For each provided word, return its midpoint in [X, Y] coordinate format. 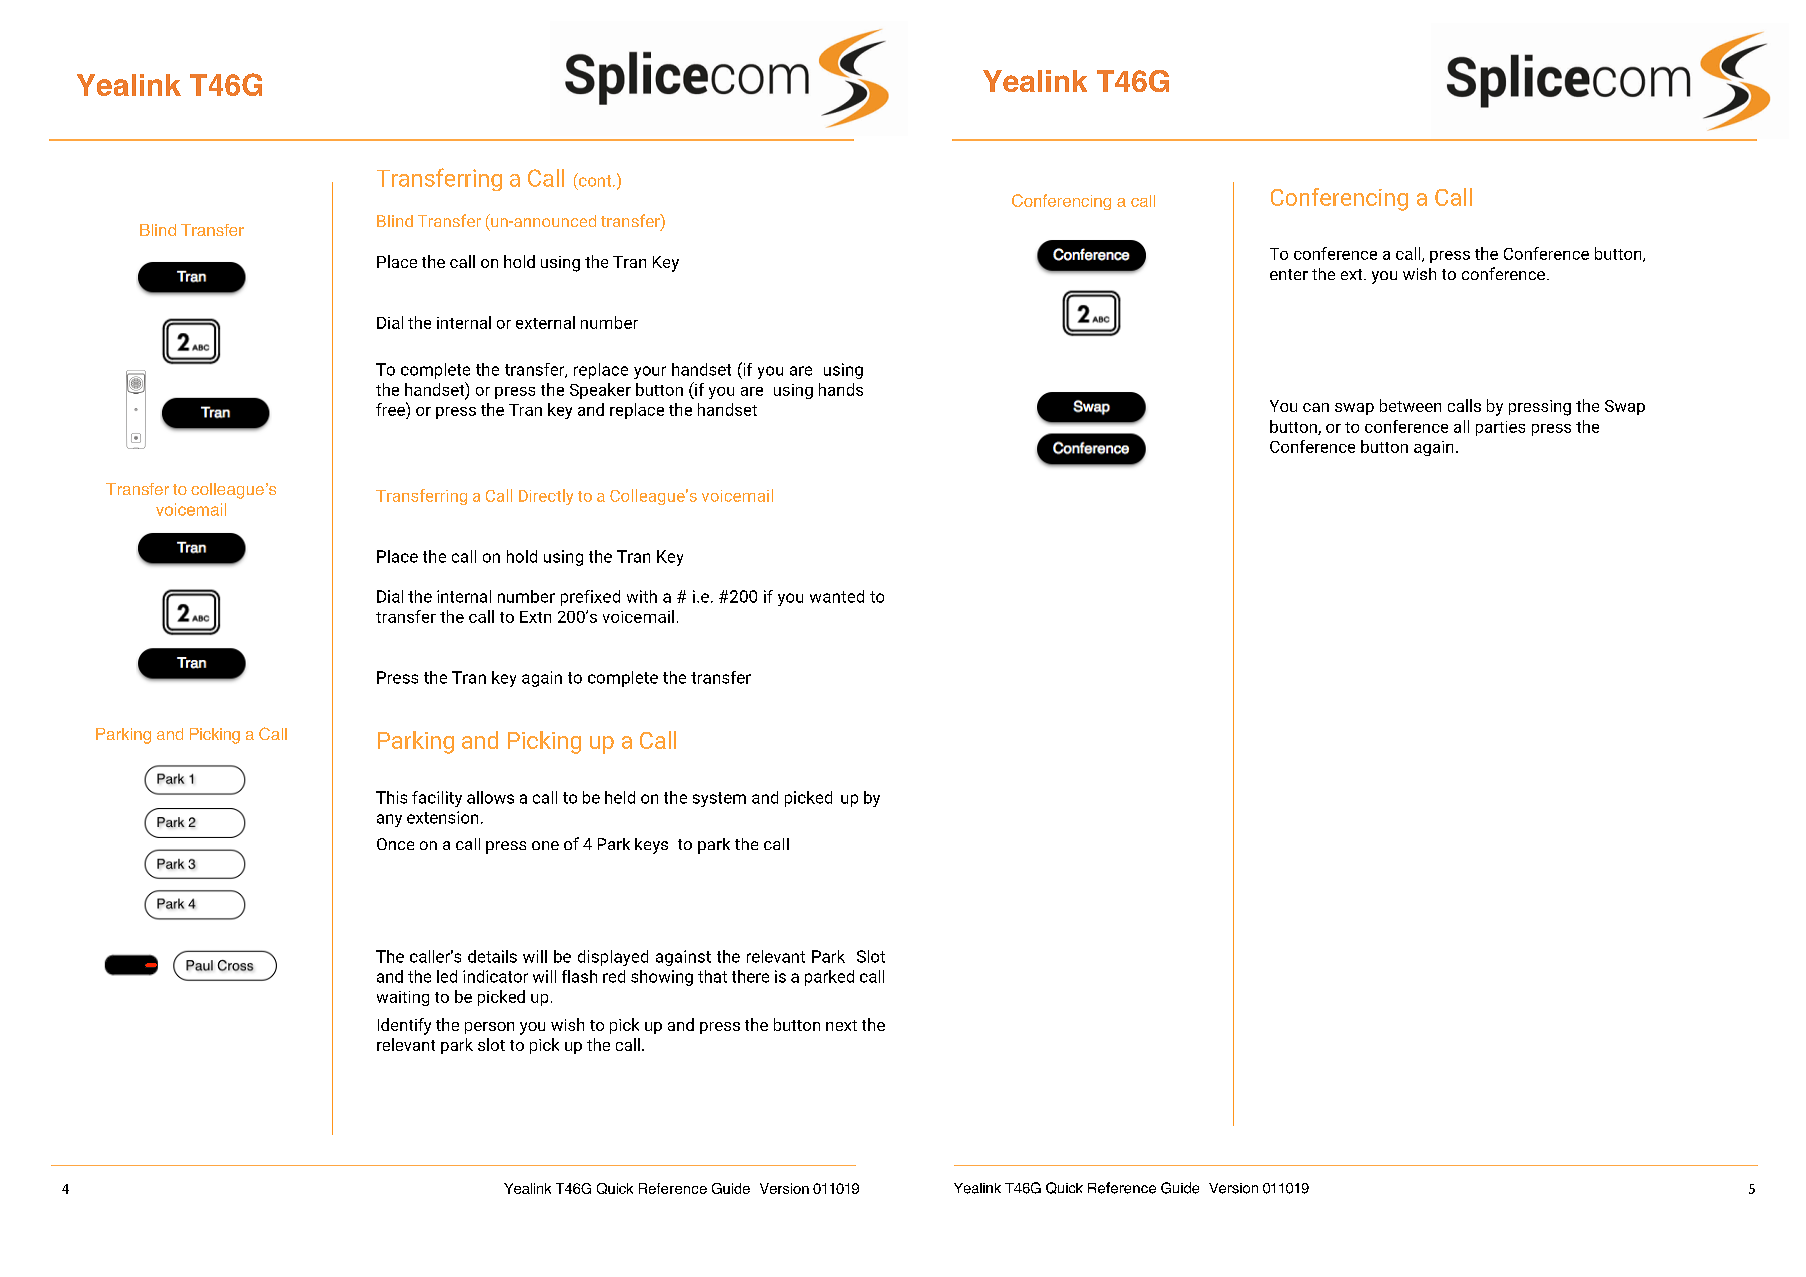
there [750, 976]
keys [651, 846]
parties [1500, 428]
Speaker [600, 391]
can [1316, 407]
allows [490, 797]
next [841, 1025]
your [650, 372]
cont [595, 180]
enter [1289, 274]
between [1410, 405]
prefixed [590, 598]
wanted [837, 596]
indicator [495, 976]
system [719, 799]
